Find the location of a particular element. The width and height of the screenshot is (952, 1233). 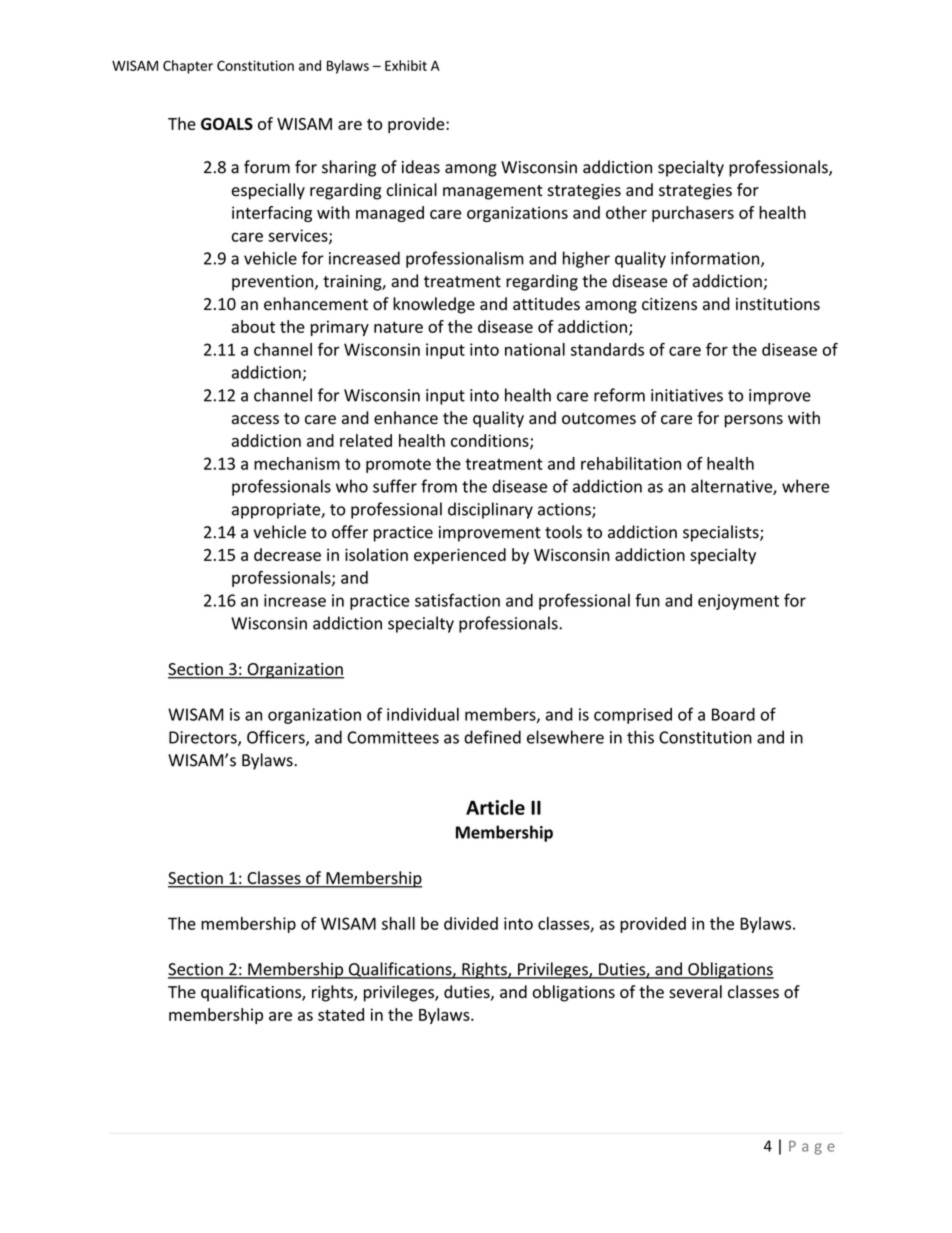

purchasers is located at coordinates (693, 214).
